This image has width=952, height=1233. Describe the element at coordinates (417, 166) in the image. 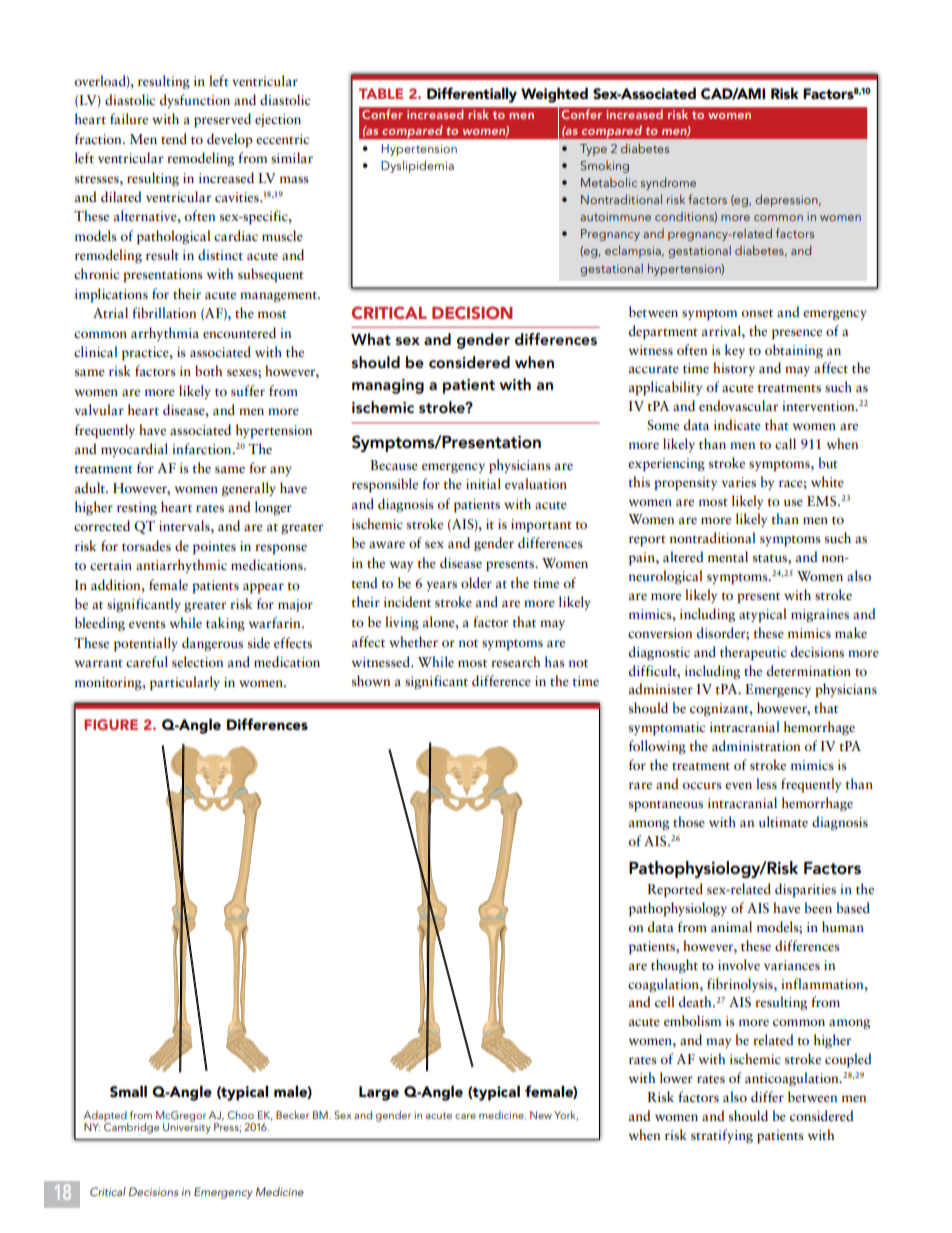

I see `Dyslipidemia` at that location.
